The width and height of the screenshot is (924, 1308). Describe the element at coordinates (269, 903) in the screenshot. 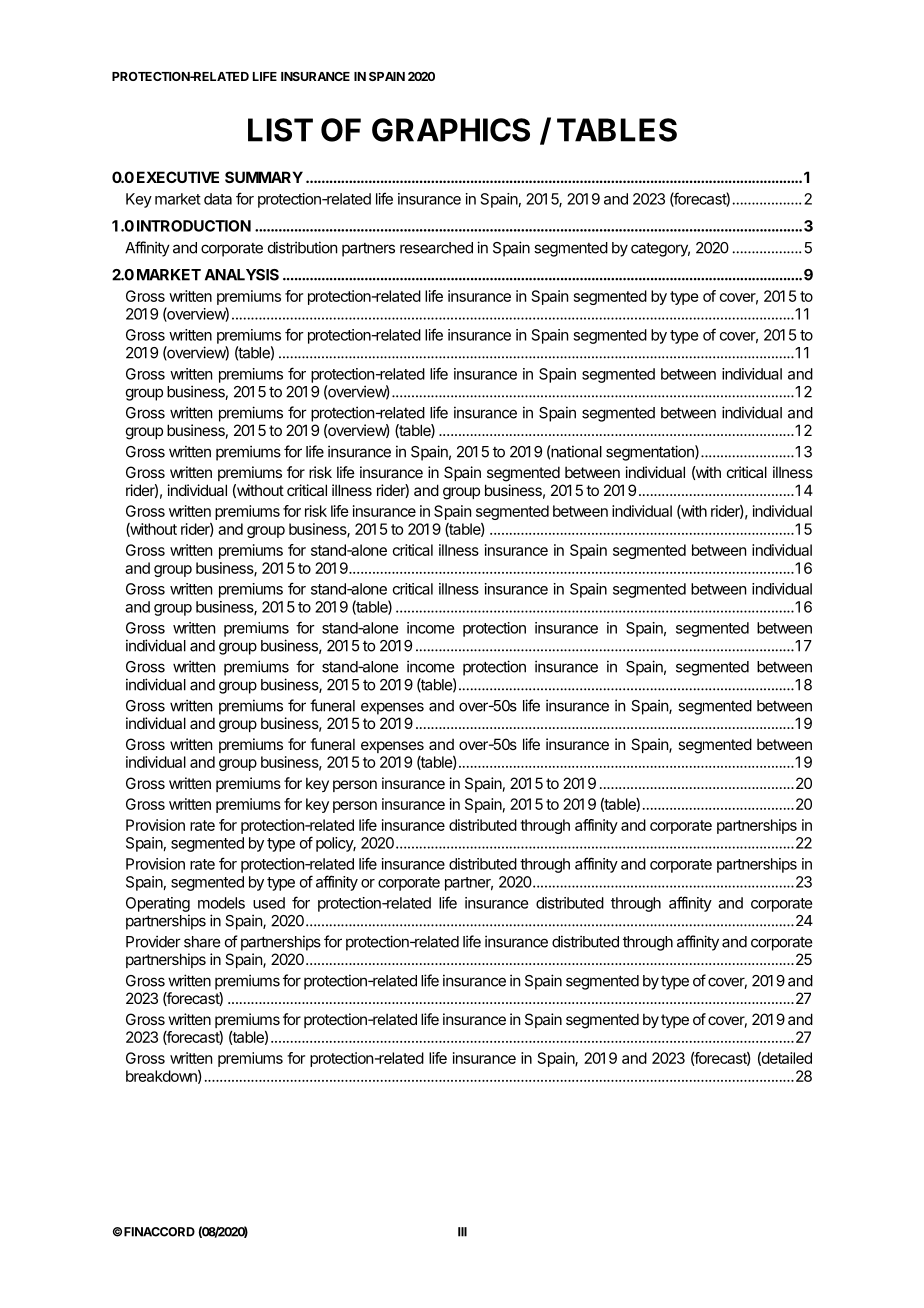

I see `used` at that location.
